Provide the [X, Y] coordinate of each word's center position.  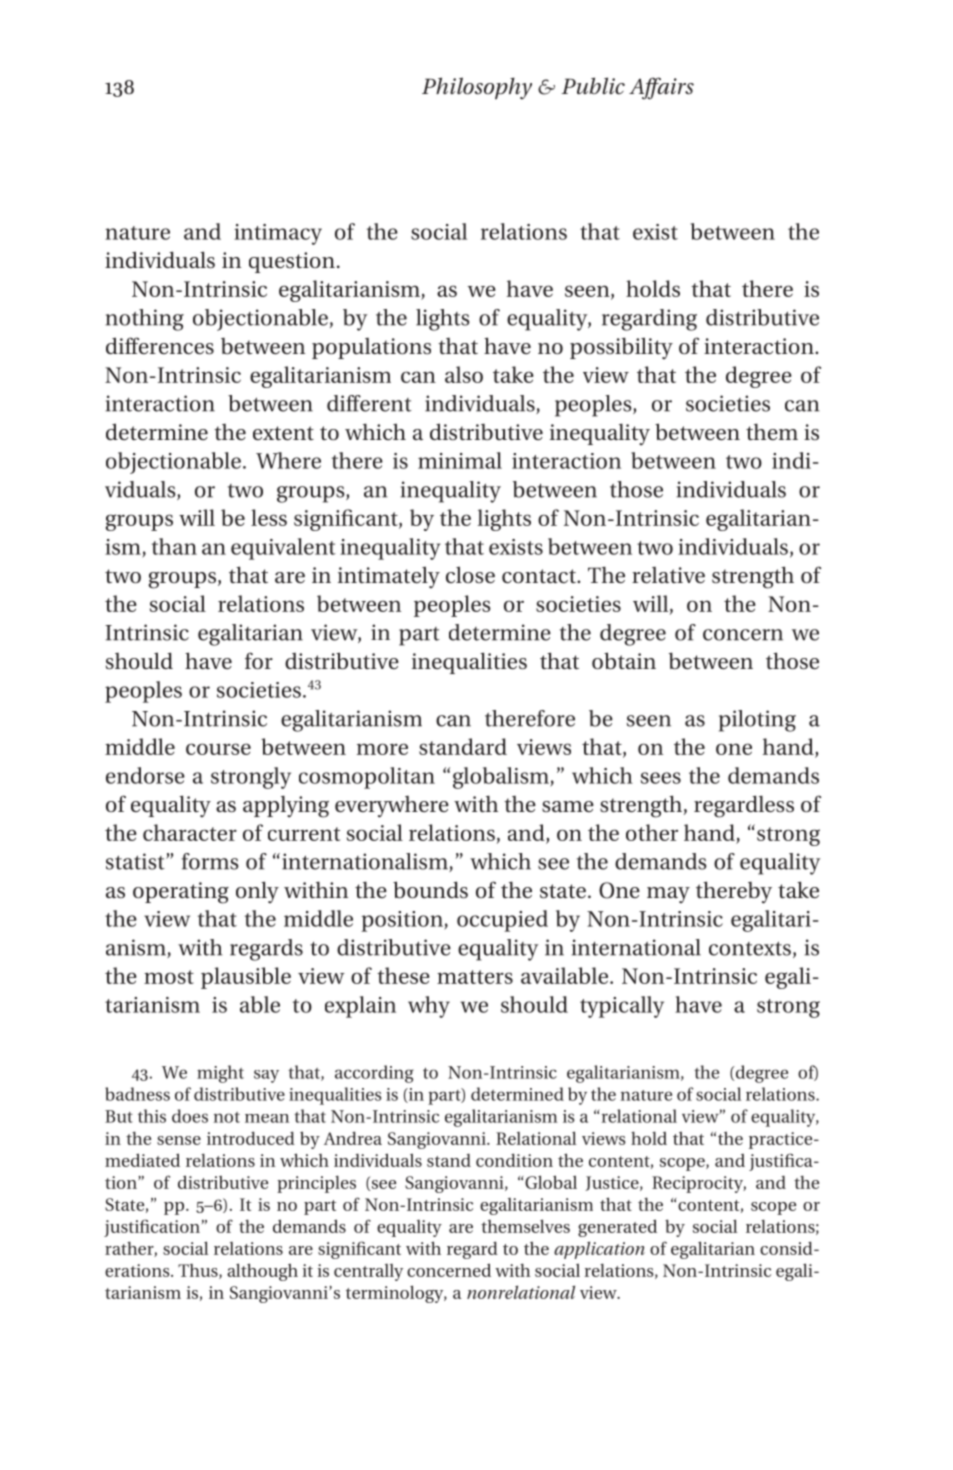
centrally [368, 1272]
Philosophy [477, 88]
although [262, 1272]
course [218, 749]
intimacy [278, 234]
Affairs [661, 88]
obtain [624, 661]
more [382, 749]
